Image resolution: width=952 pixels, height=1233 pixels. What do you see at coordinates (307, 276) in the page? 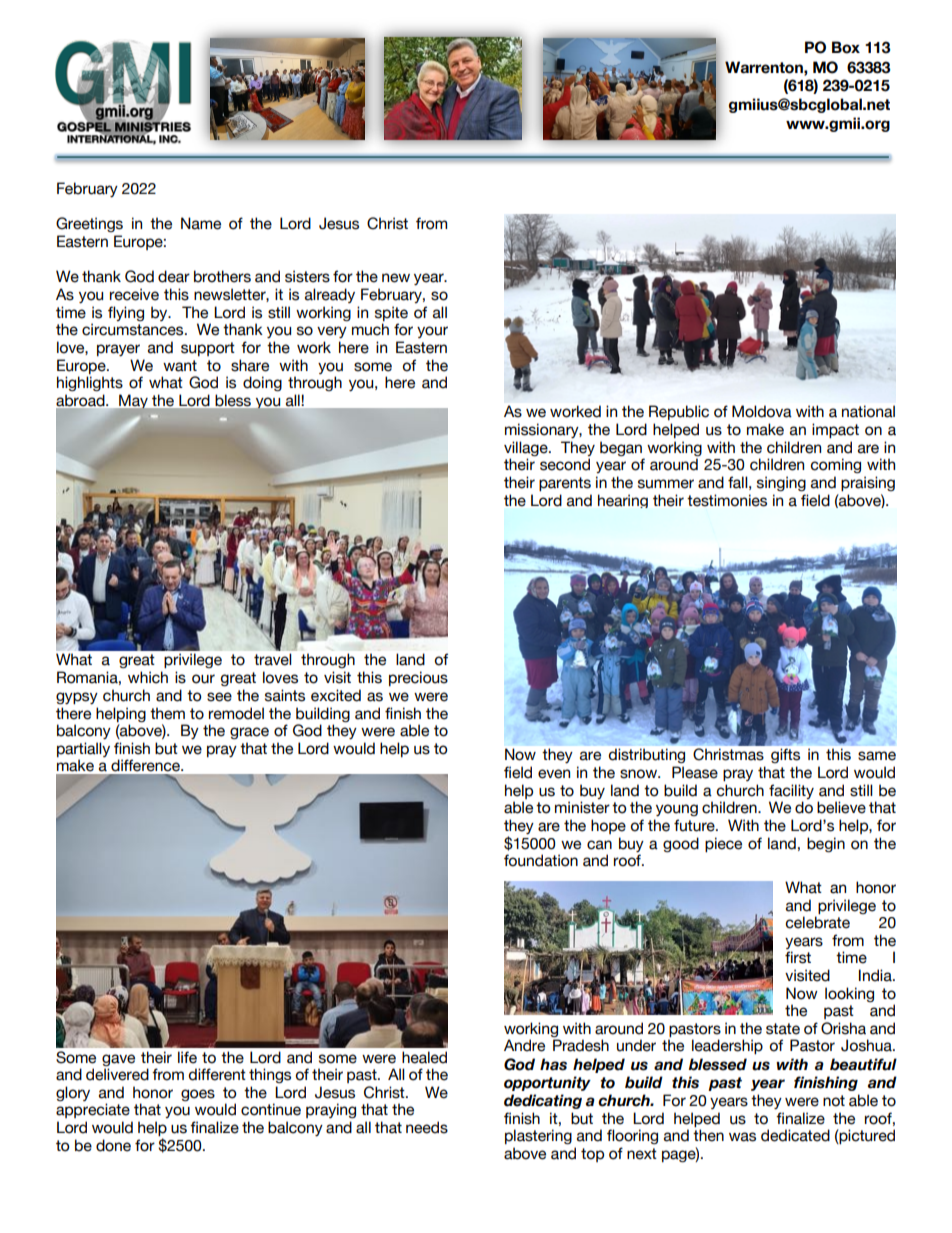
I see `sisters` at bounding box center [307, 276].
